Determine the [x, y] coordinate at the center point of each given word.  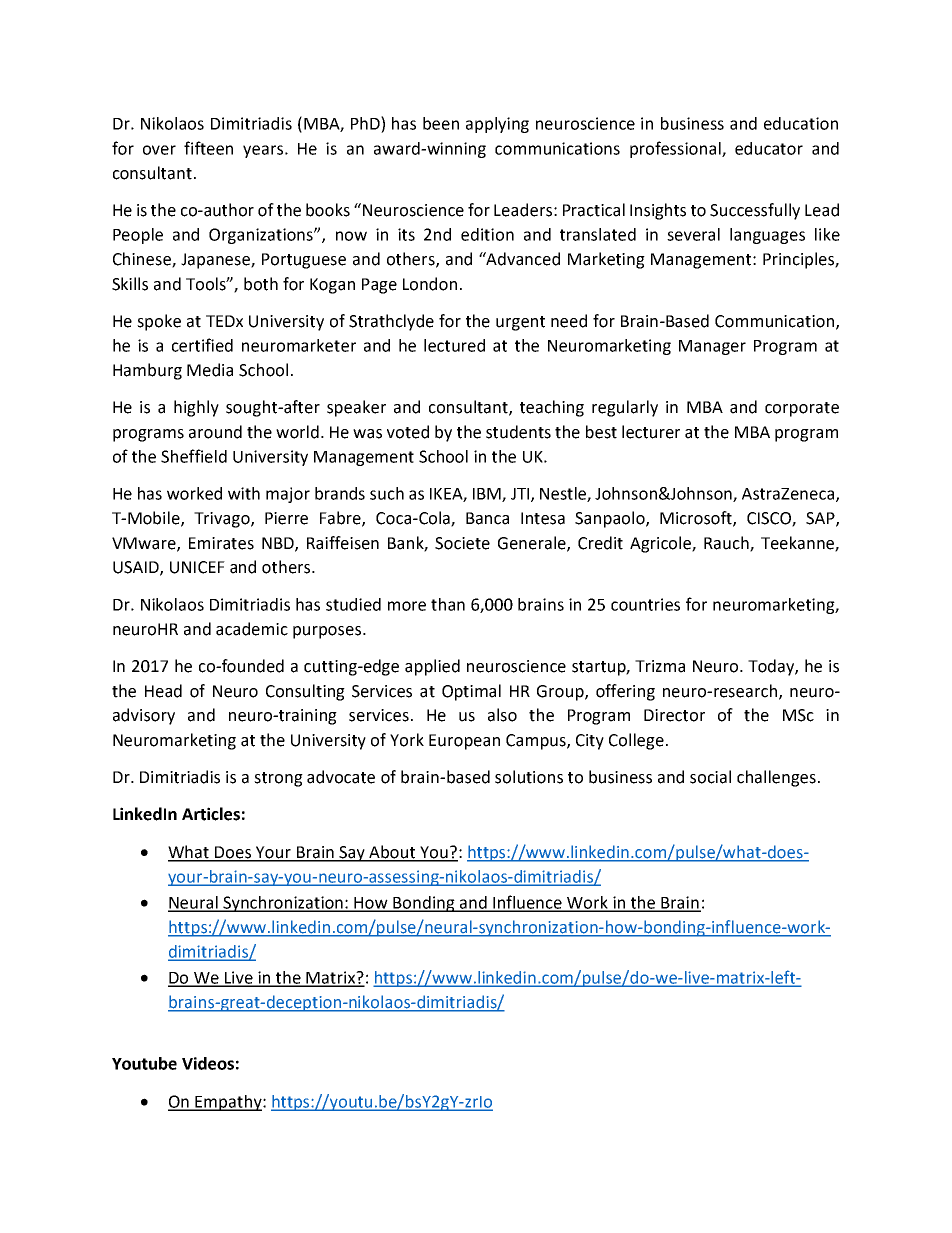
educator [769, 148]
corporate [802, 409]
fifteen [208, 148]
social [710, 777]
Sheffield [194, 456]
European [464, 742]
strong [278, 779]
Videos [208, 1063]
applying [497, 125]
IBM [488, 495]
